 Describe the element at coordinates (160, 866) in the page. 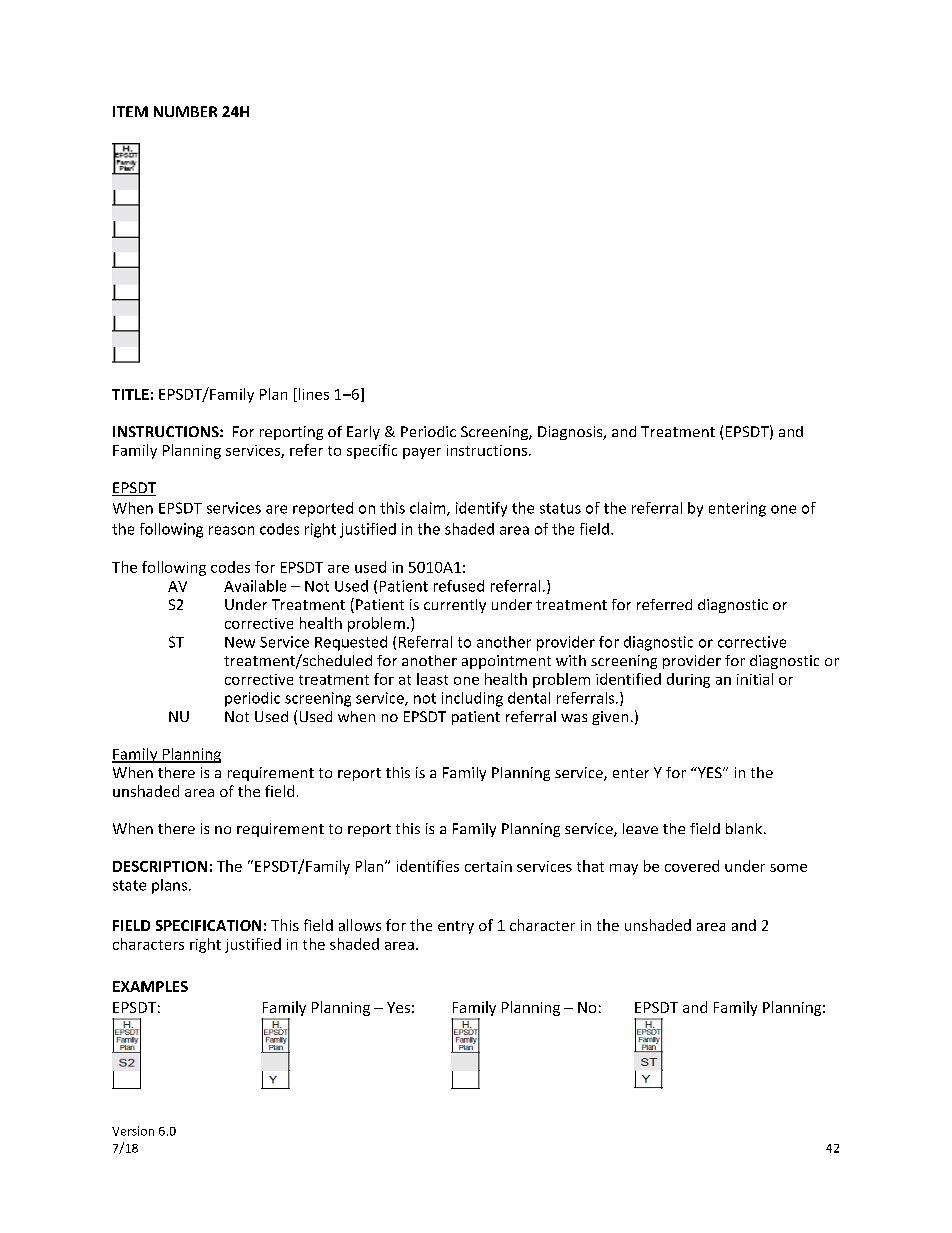

I see `DESCRIPTION` at that location.
